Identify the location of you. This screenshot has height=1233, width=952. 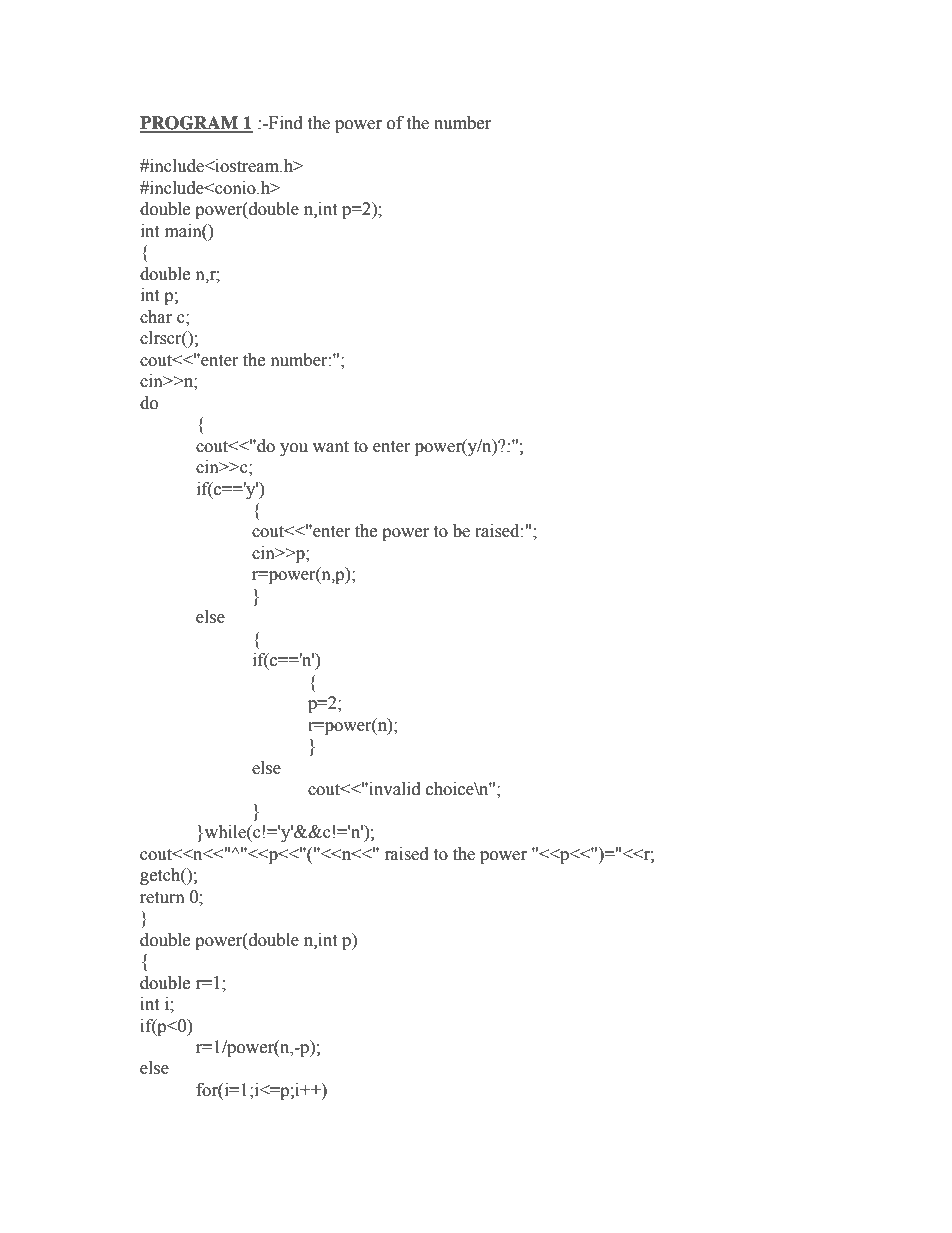
(294, 449).
